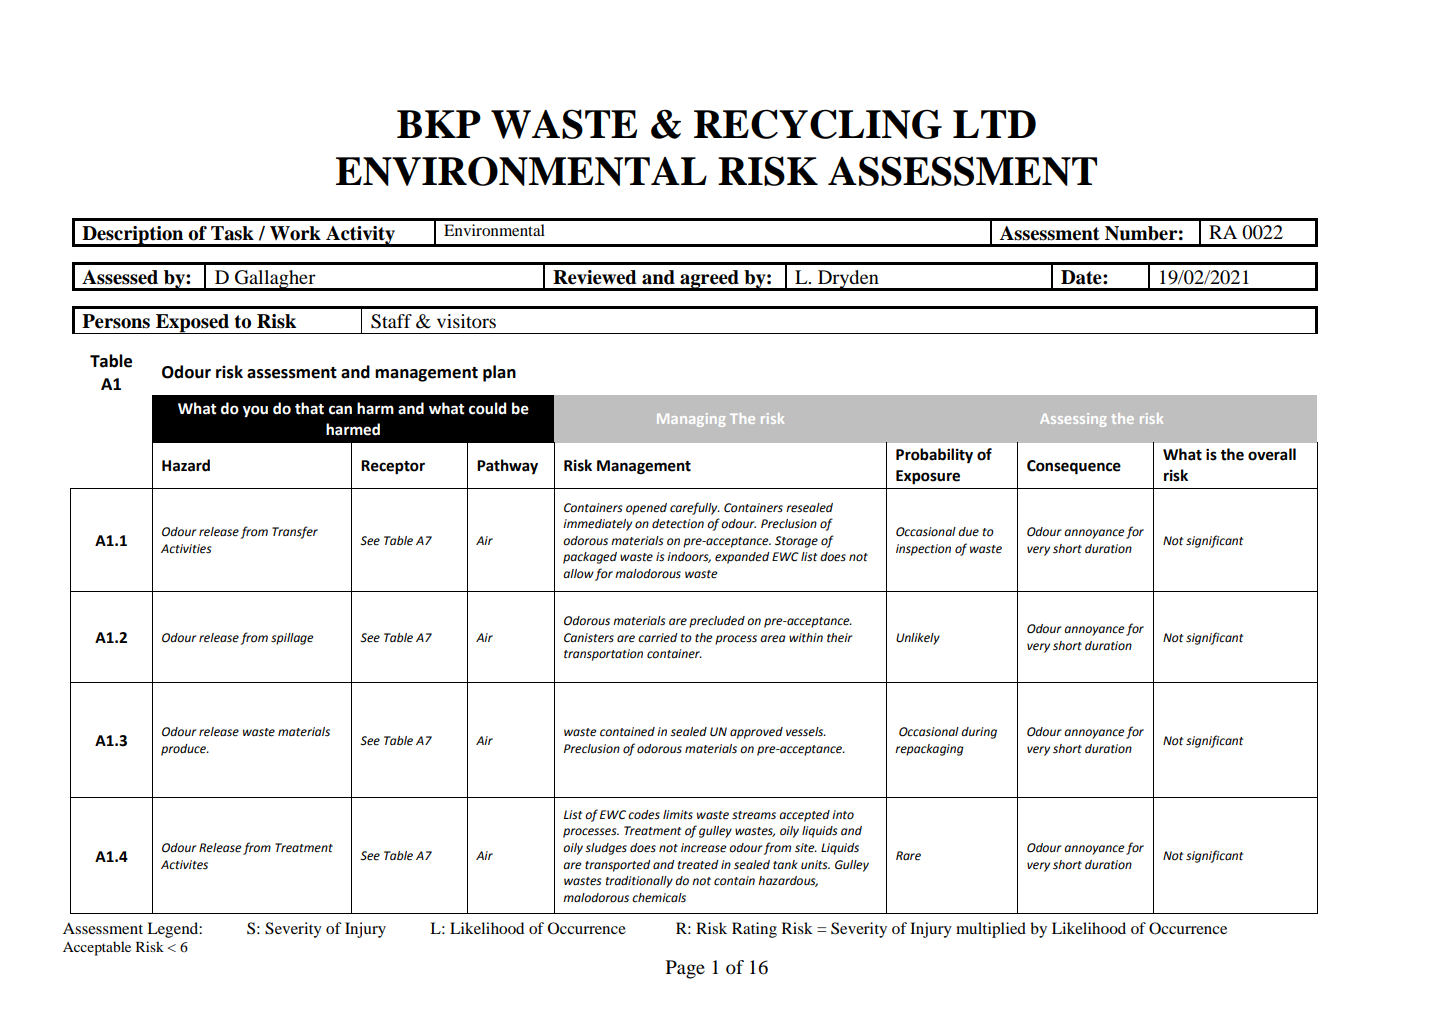 This page has width=1434, height=1014. Describe the element at coordinates (756, 733) in the page. I see `approved` at that location.
